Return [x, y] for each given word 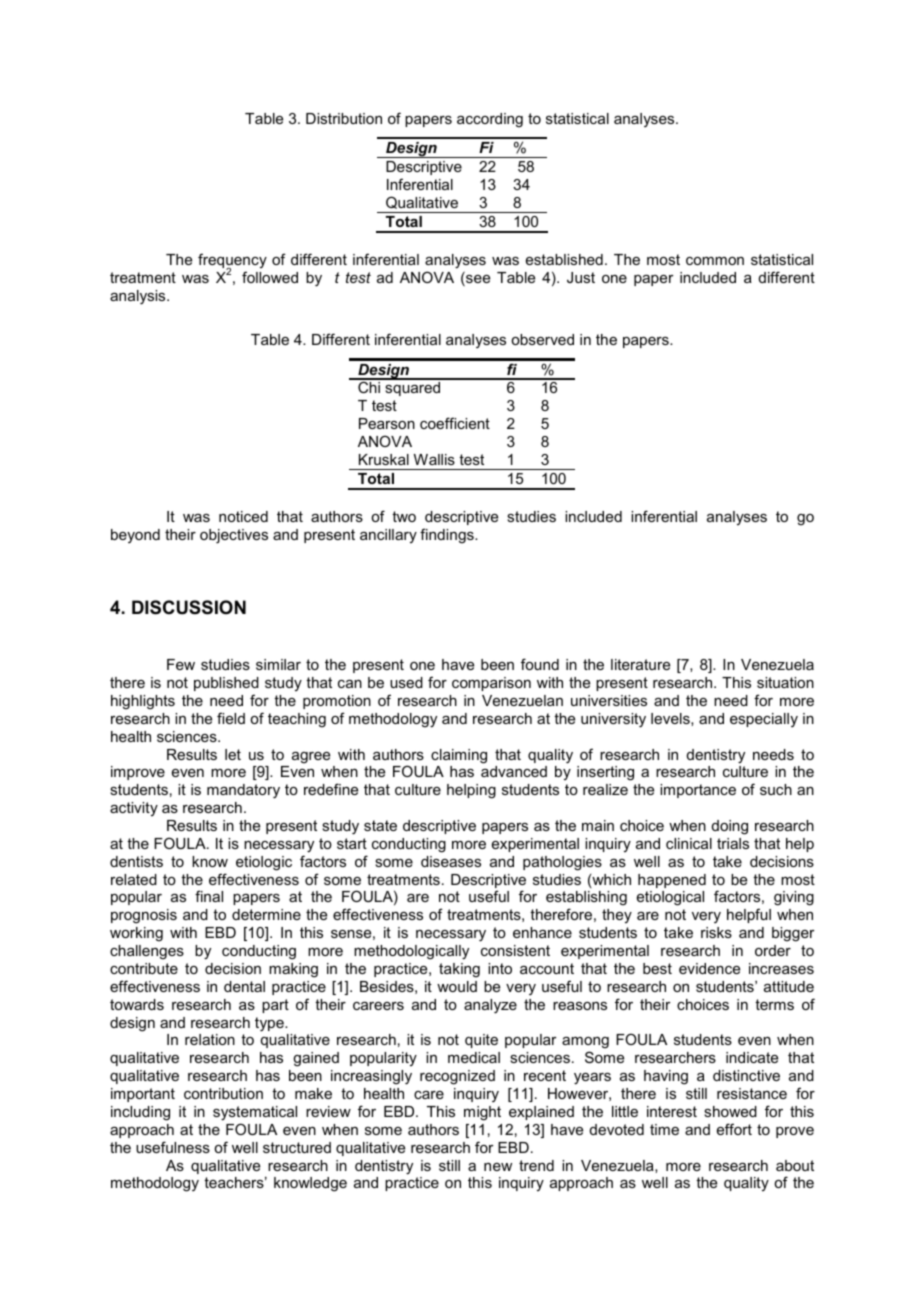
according [490, 120]
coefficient [455, 423]
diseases [451, 861]
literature [640, 664]
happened [672, 881]
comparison [491, 684]
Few [181, 664]
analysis [139, 297]
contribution [223, 1093]
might [482, 1113]
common [715, 261]
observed [542, 339]
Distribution [344, 118]
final [209, 896]
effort [734, 1129]
